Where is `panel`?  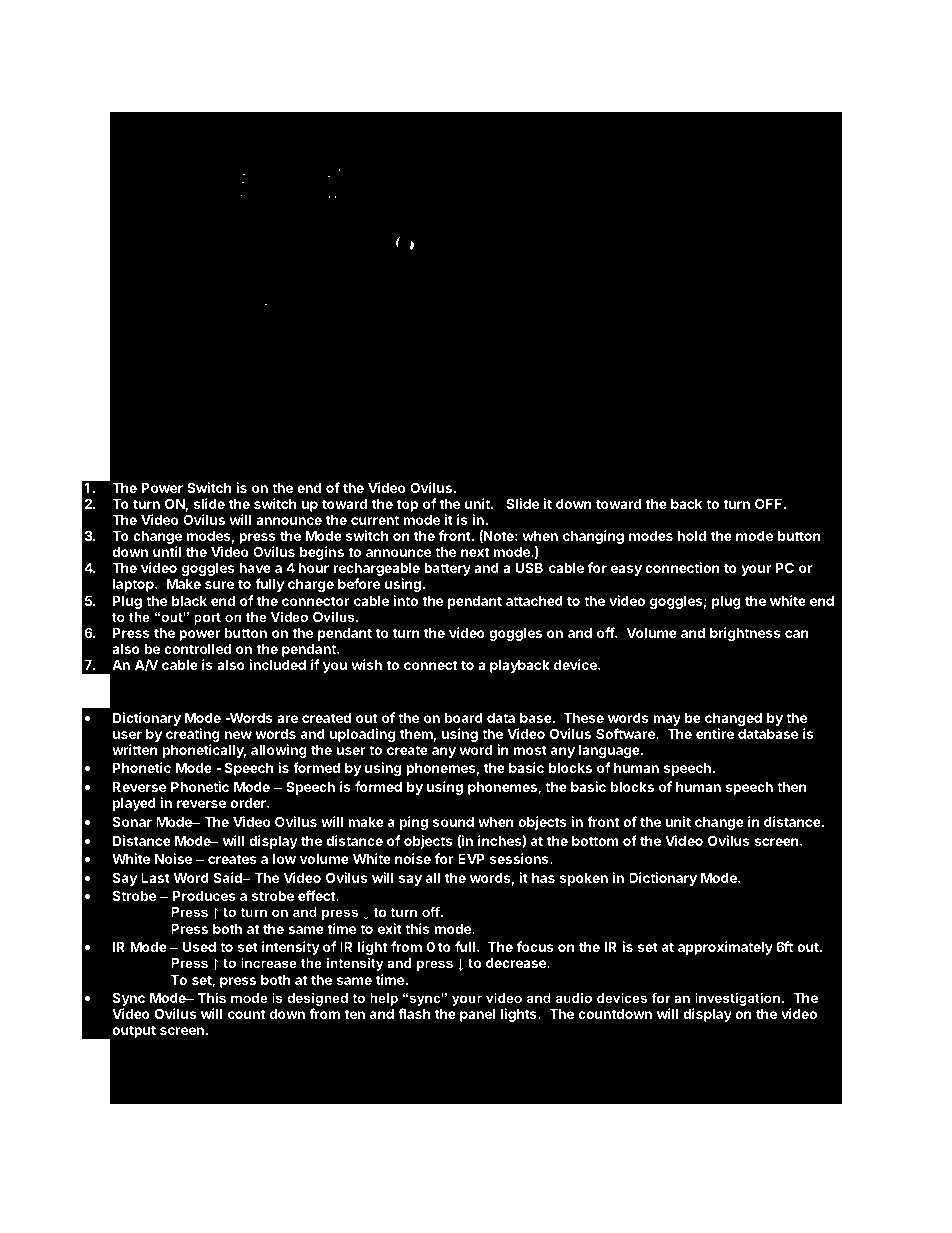 panel is located at coordinates (477, 1015).
